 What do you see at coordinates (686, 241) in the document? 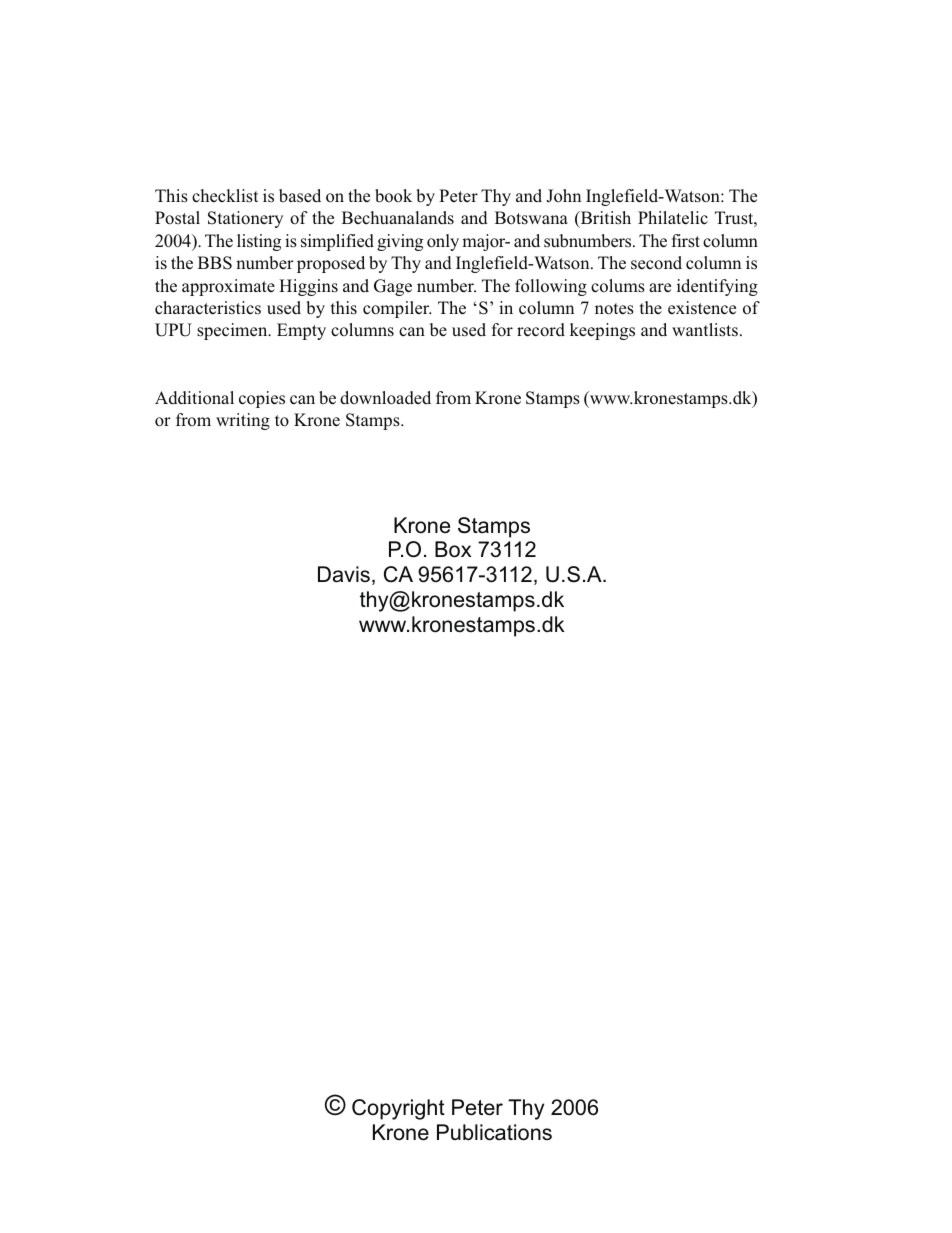
I see `first` at bounding box center [686, 241].
